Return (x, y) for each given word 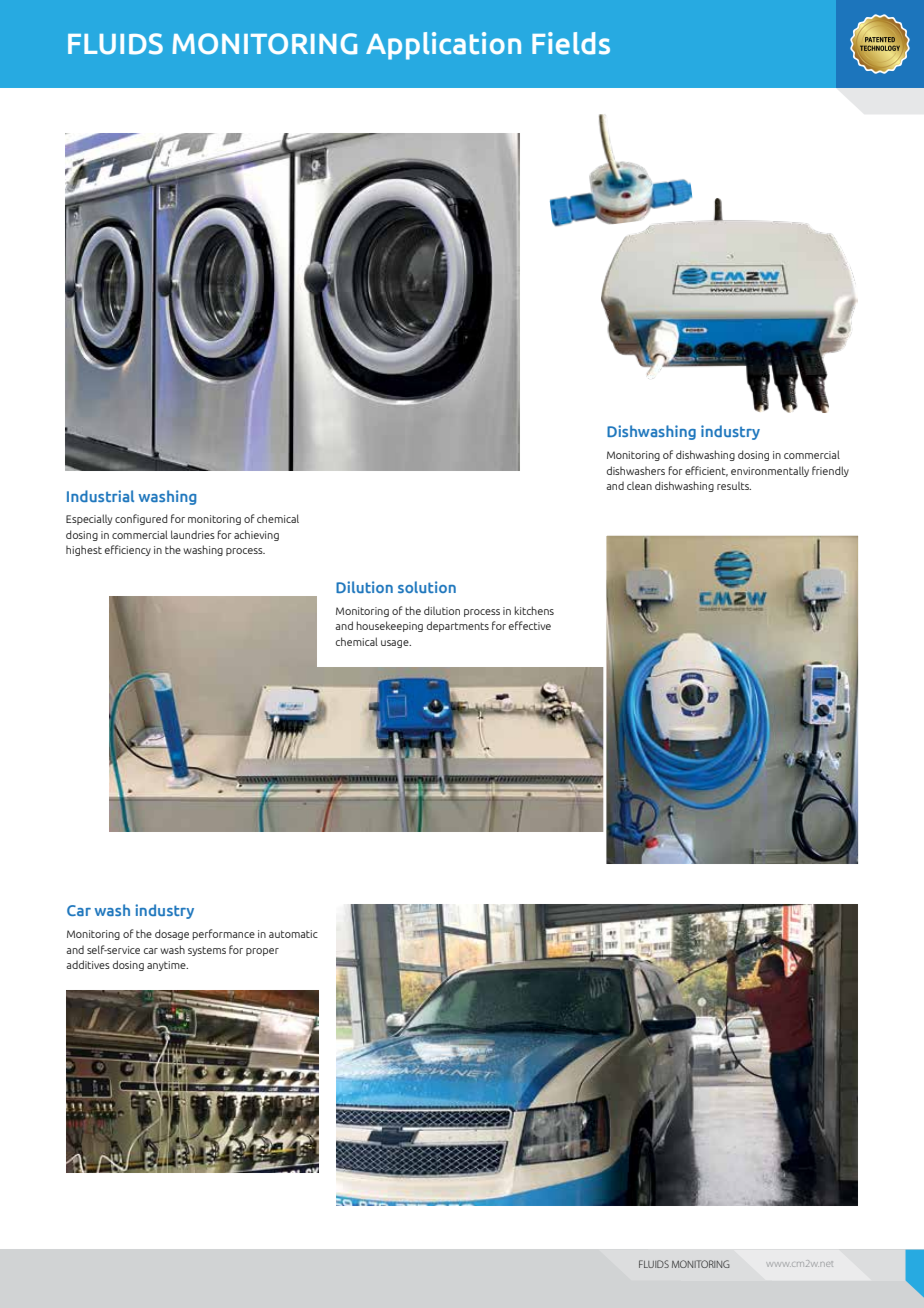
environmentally (770, 471)
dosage (172, 934)
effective (530, 625)
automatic (293, 934)
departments (458, 626)
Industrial (100, 496)
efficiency (128, 550)
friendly (830, 471)
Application (443, 46)
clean (639, 486)
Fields (571, 43)
